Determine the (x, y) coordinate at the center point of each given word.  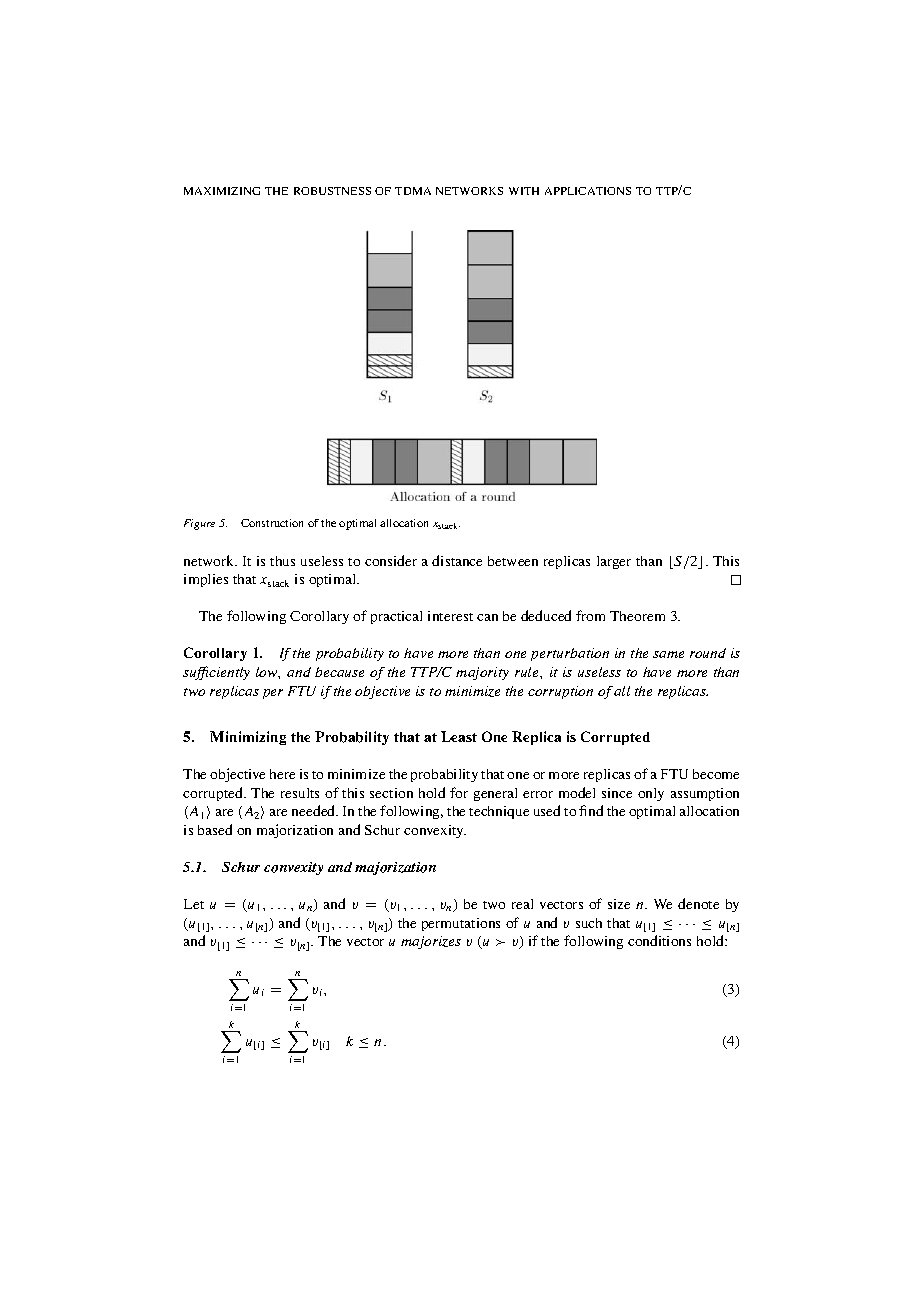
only (651, 794)
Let (194, 904)
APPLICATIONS (588, 191)
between (513, 561)
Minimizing (248, 738)
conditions (659, 940)
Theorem (637, 616)
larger (614, 562)
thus (282, 561)
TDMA (413, 191)
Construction (272, 523)
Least (459, 736)
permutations (461, 924)
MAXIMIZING (222, 191)
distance (457, 560)
